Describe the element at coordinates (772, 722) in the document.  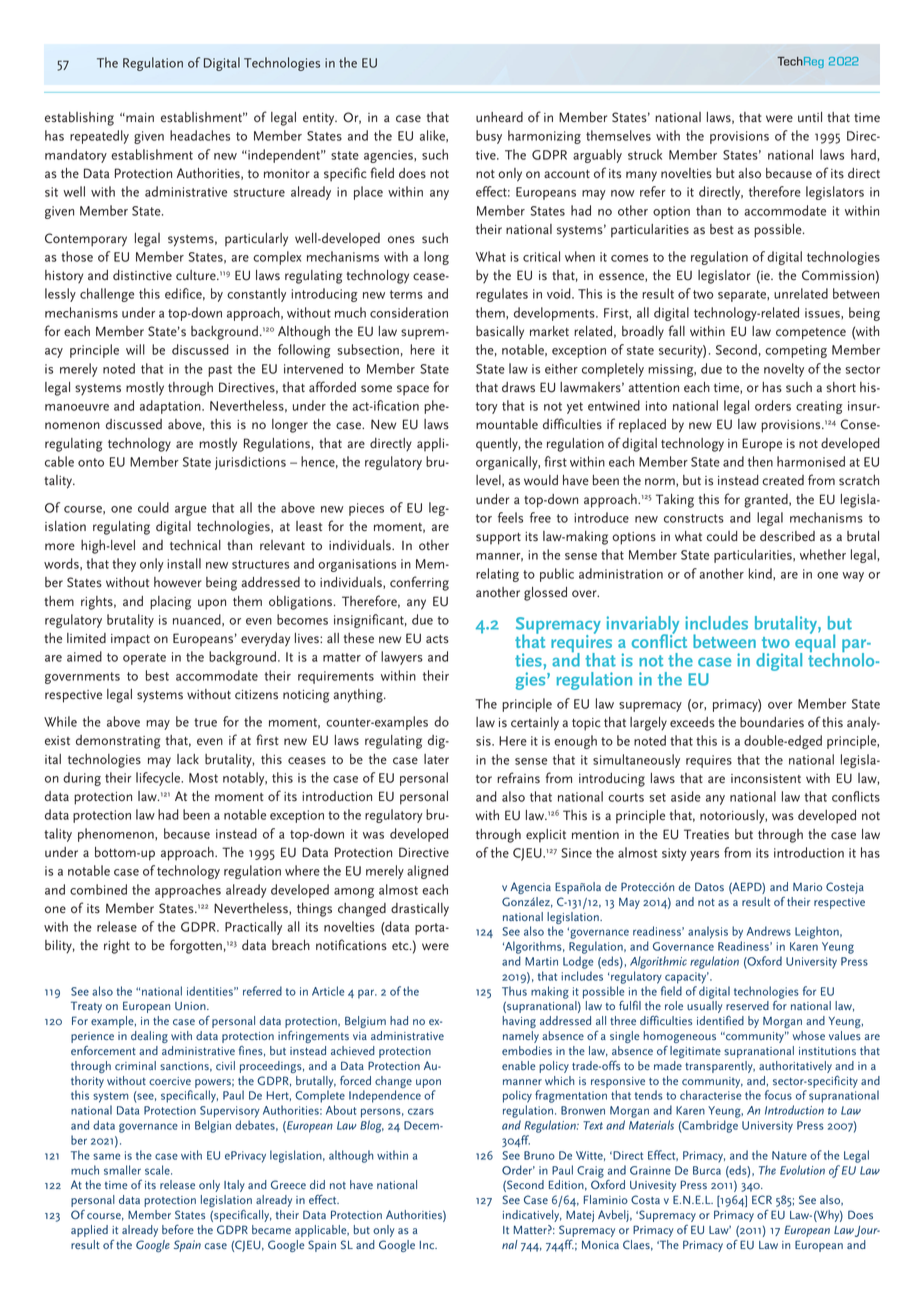
I see `boundaries` at that location.
